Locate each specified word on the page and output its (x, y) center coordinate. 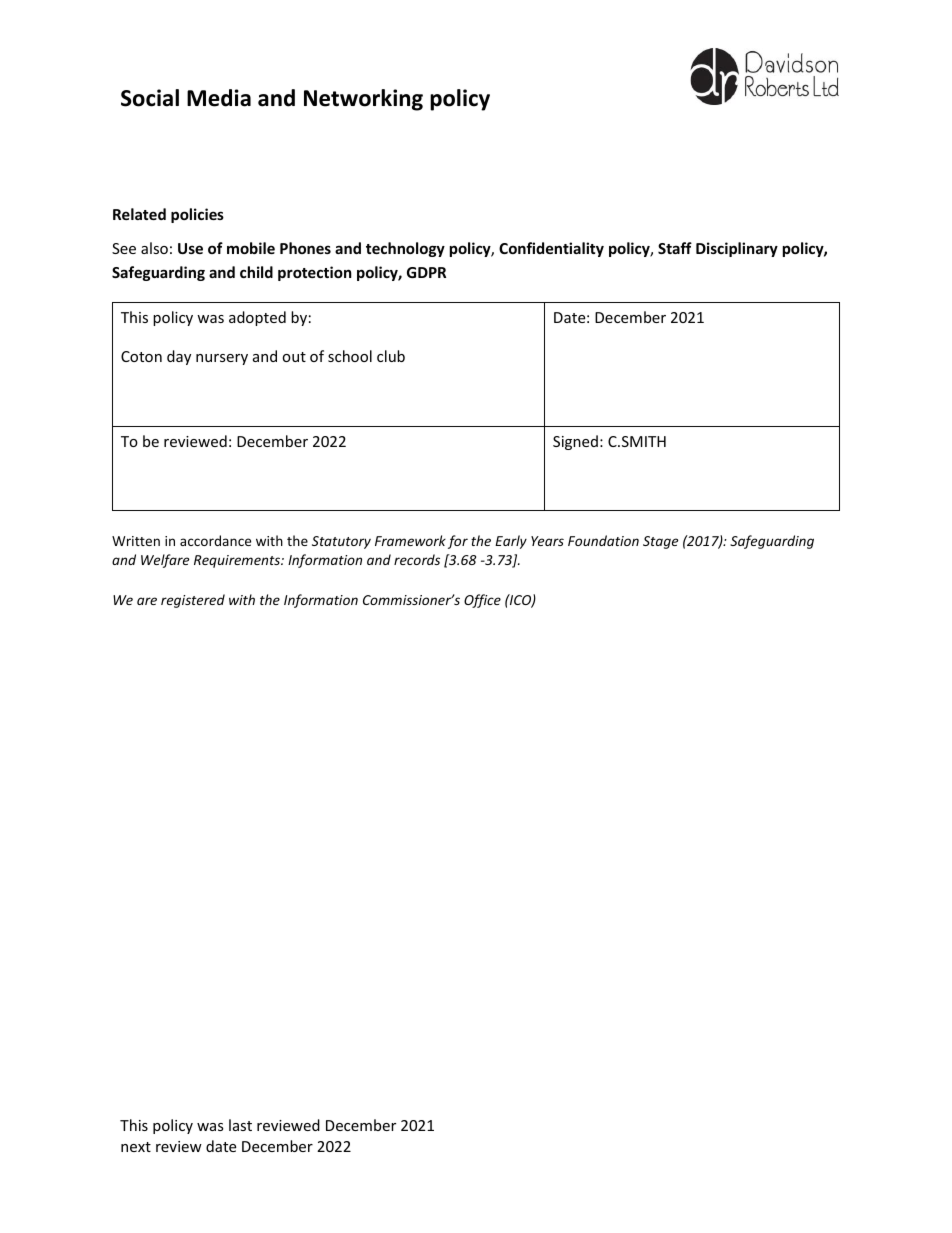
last (240, 1125)
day (179, 357)
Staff (675, 248)
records (417, 559)
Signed (575, 442)
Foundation (603, 540)
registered (193, 601)
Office (482, 601)
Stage (660, 542)
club (391, 356)
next (136, 1147)
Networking (363, 100)
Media (219, 98)
